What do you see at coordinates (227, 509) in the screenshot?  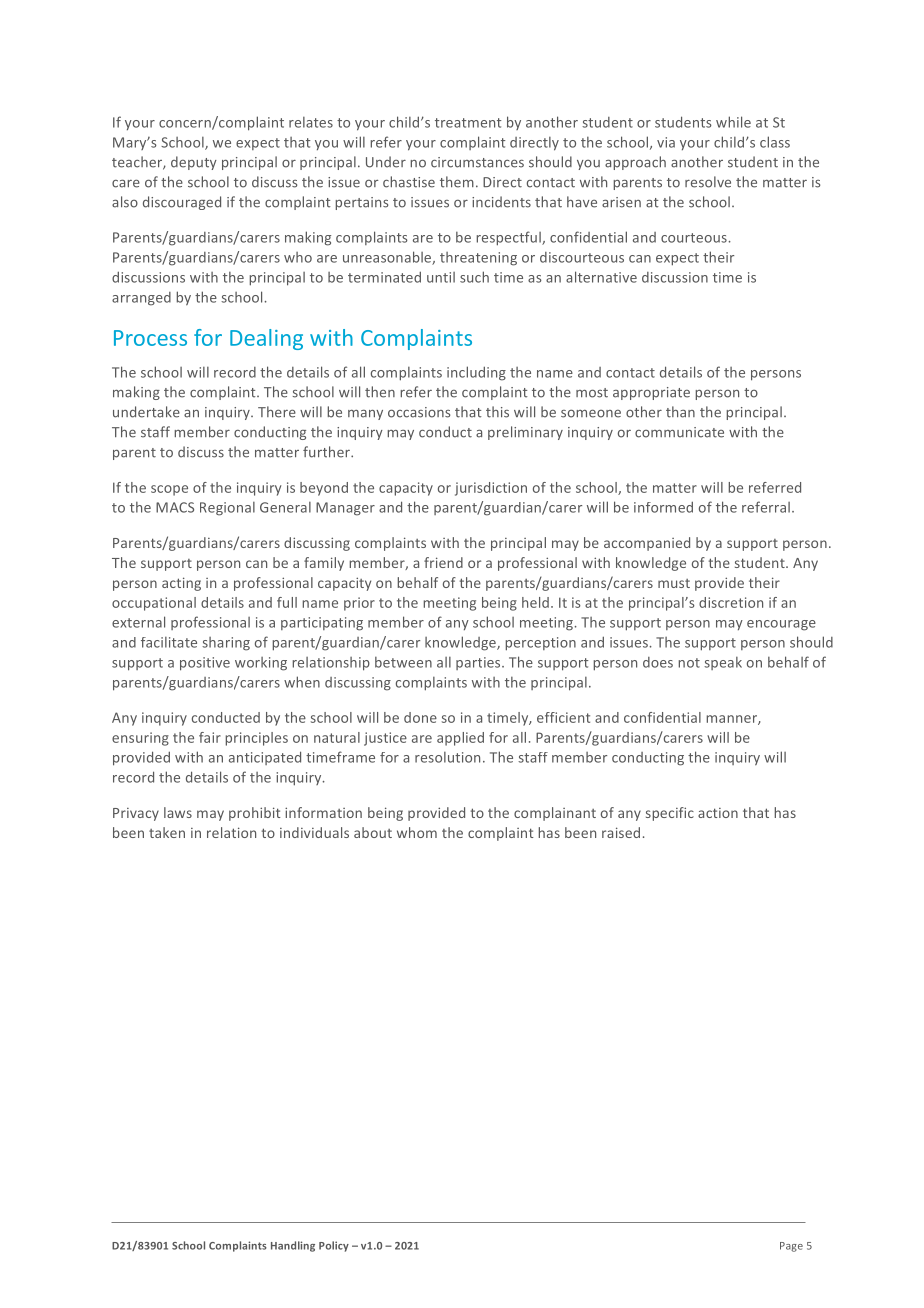 I see `Regional` at bounding box center [227, 509].
